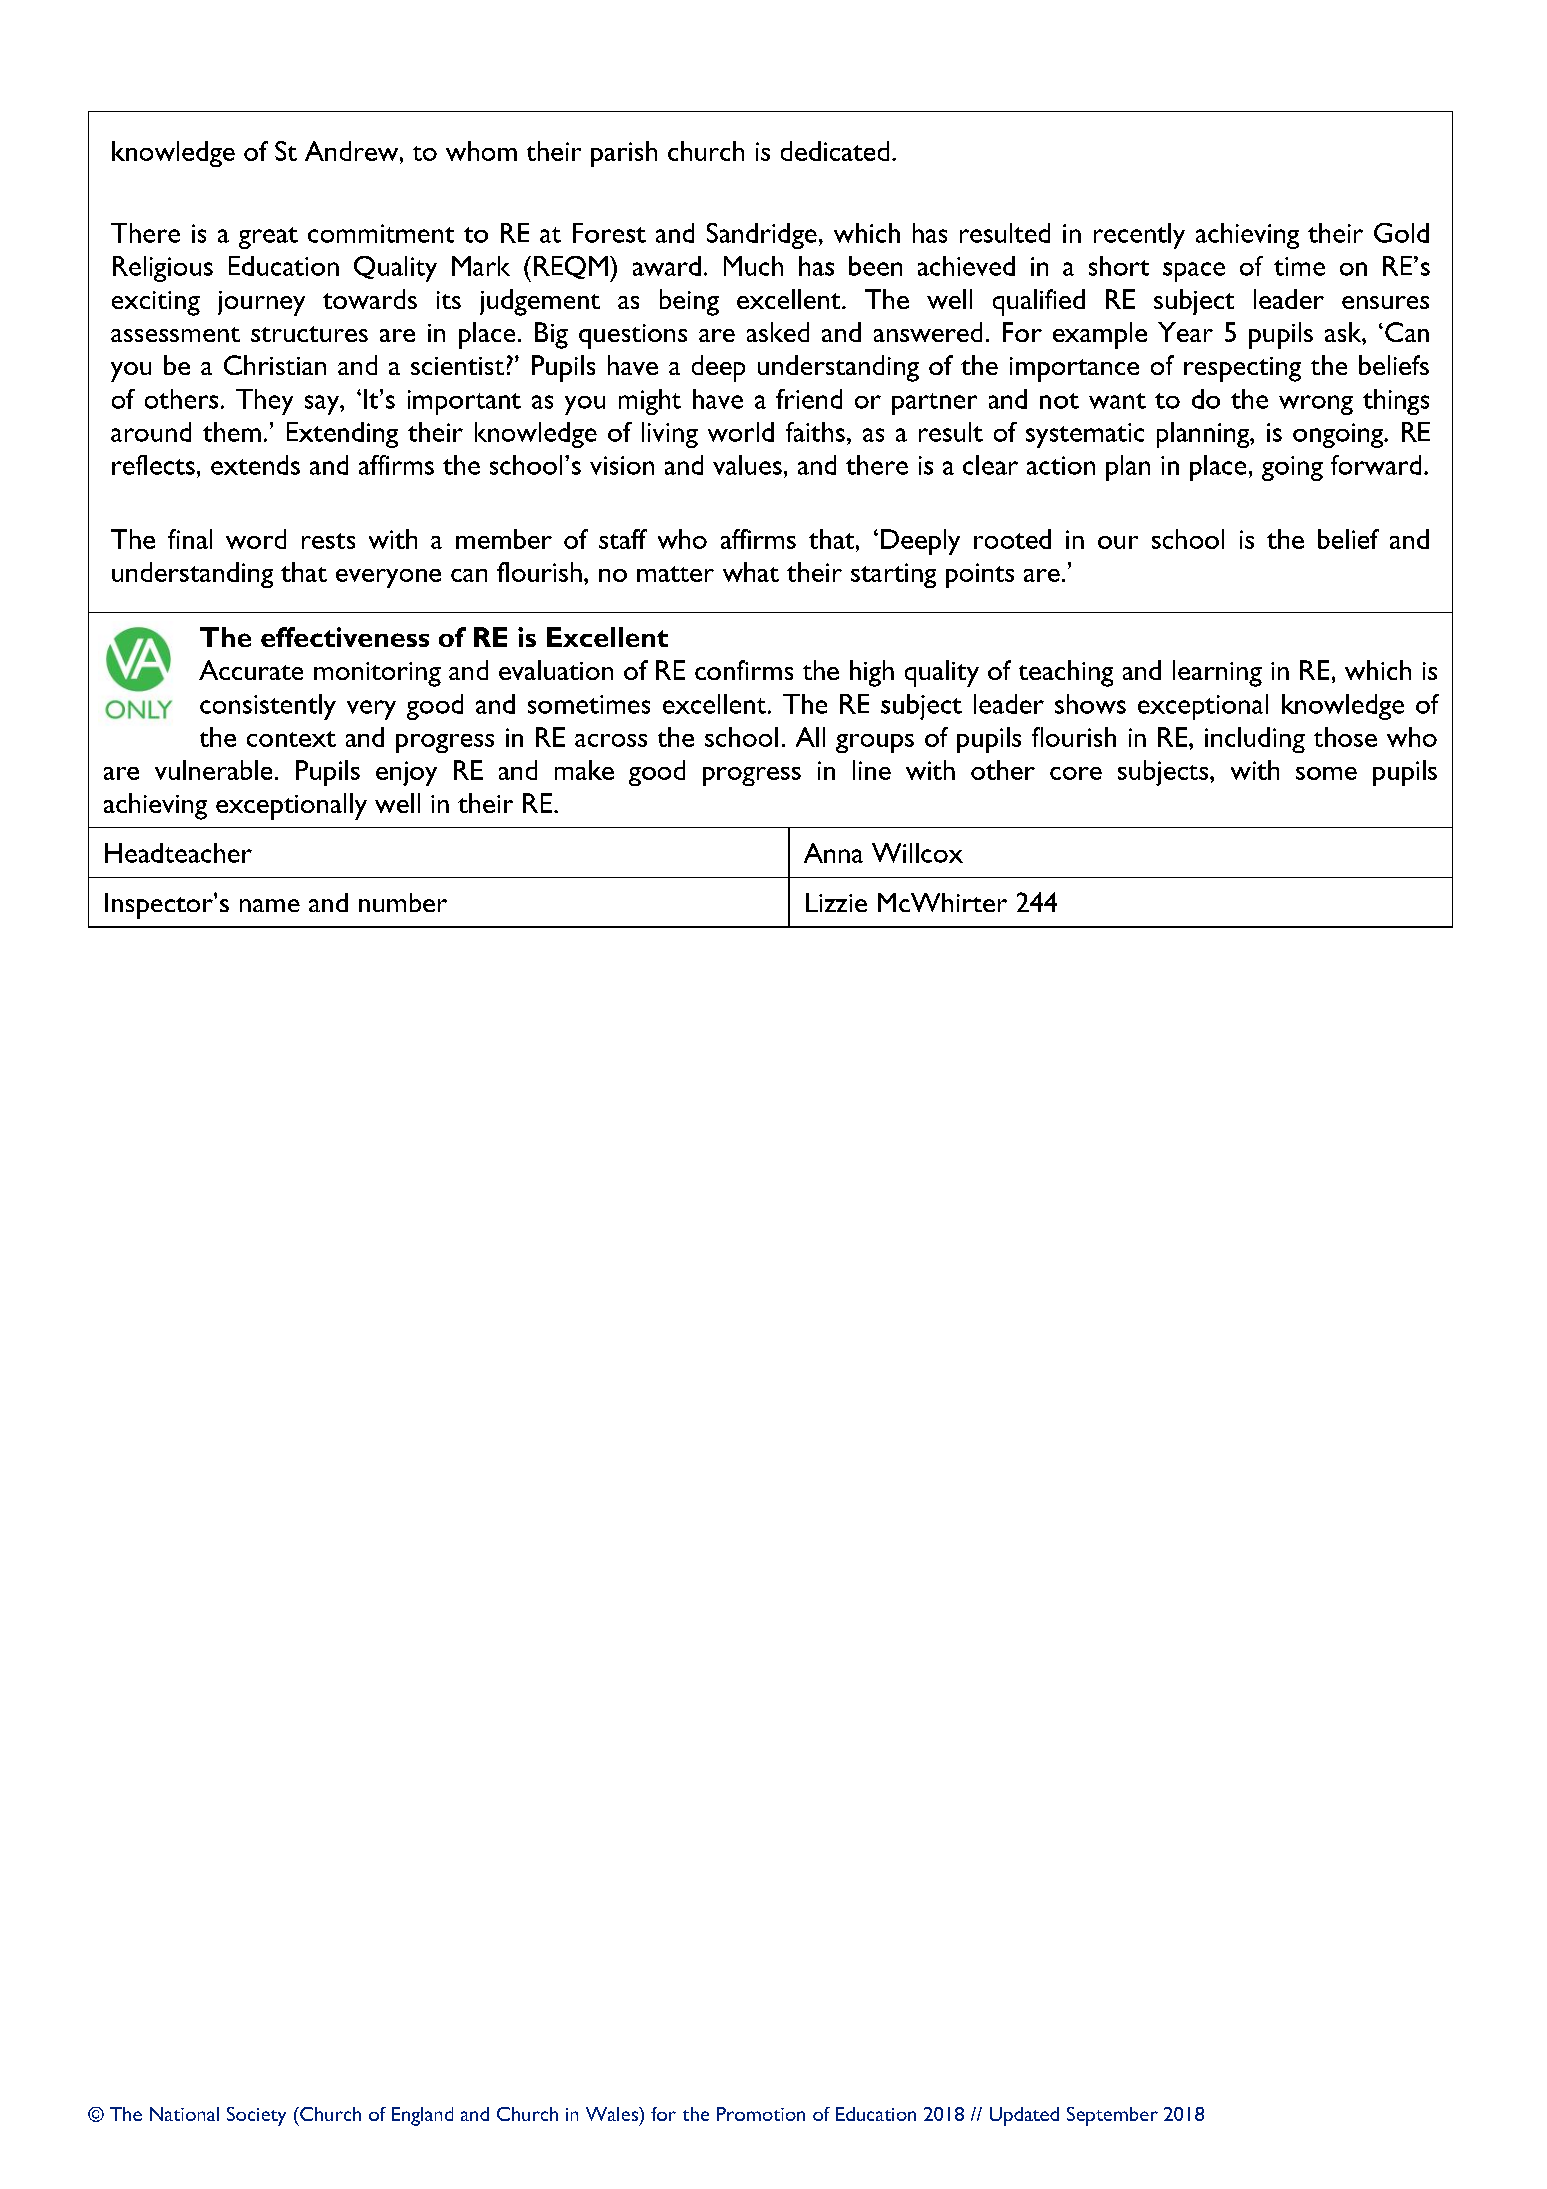  Describe the element at coordinates (753, 266) in the screenshot. I see `Much` at that location.
